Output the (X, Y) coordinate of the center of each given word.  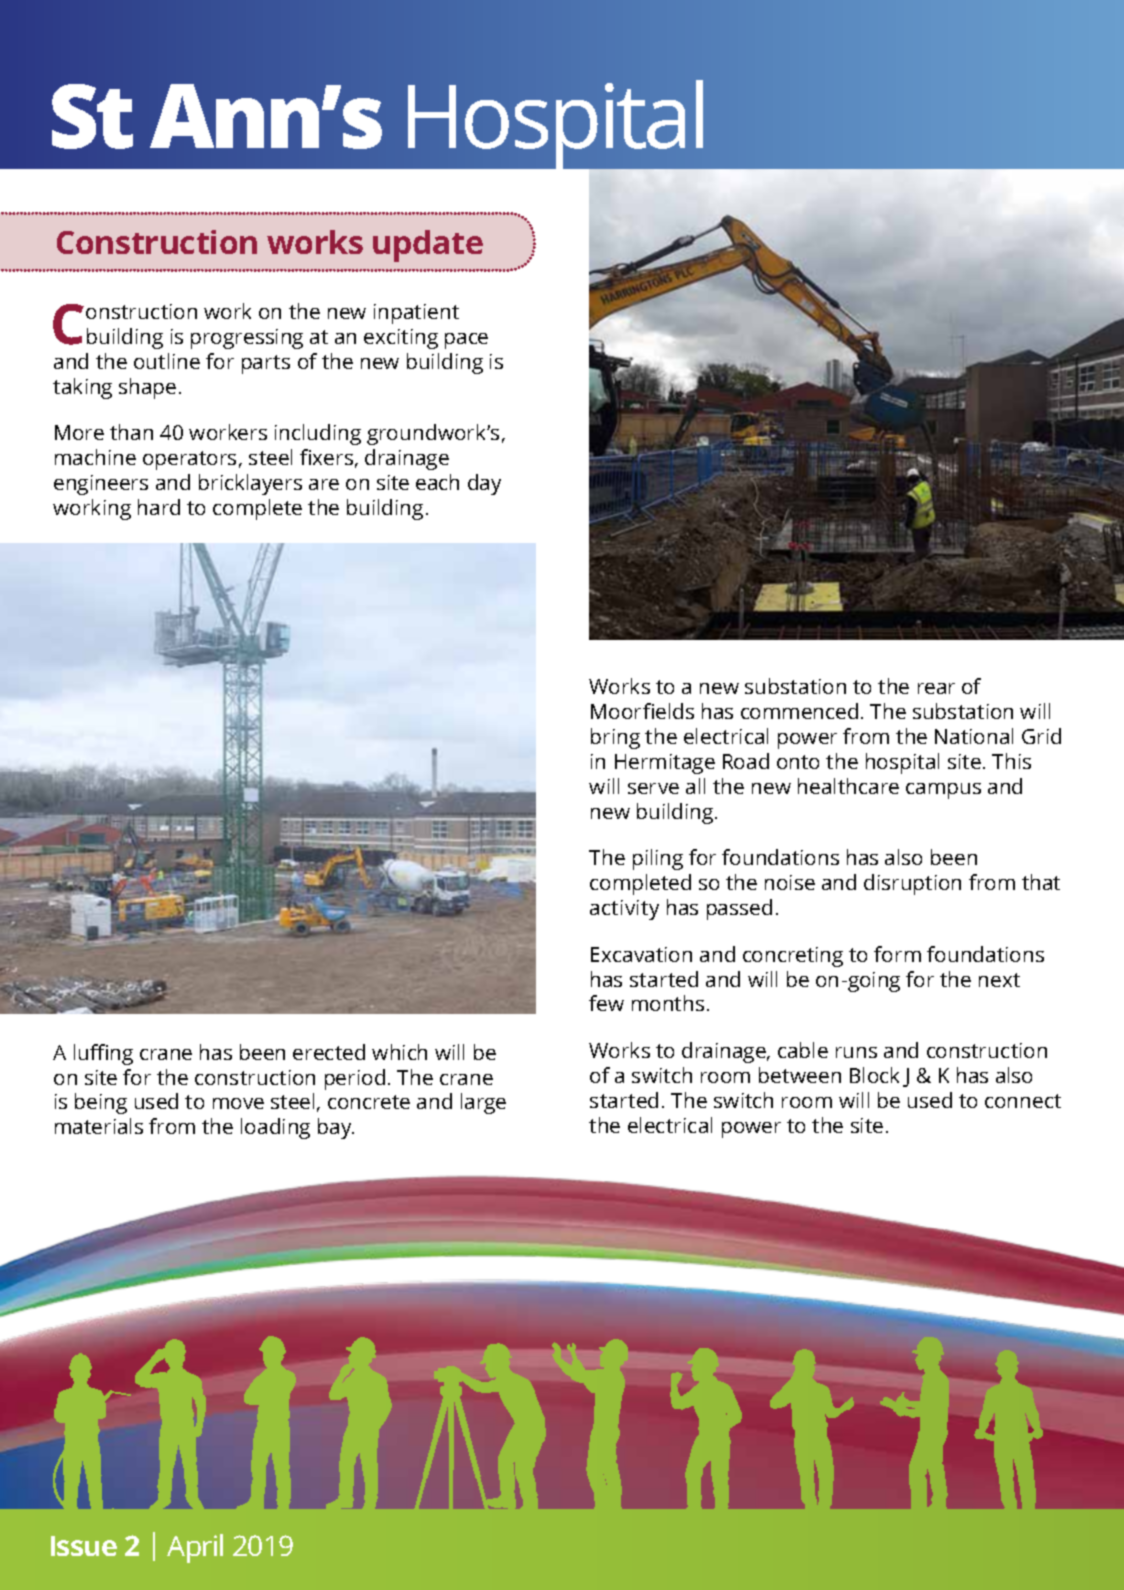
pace (466, 341)
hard (159, 507)
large (483, 1103)
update (428, 246)
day (484, 484)
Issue (84, 1546)
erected (329, 1052)
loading (275, 1128)
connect (1023, 1101)
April (195, 1548)
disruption (912, 884)
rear (936, 688)
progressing (247, 339)
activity (624, 910)
